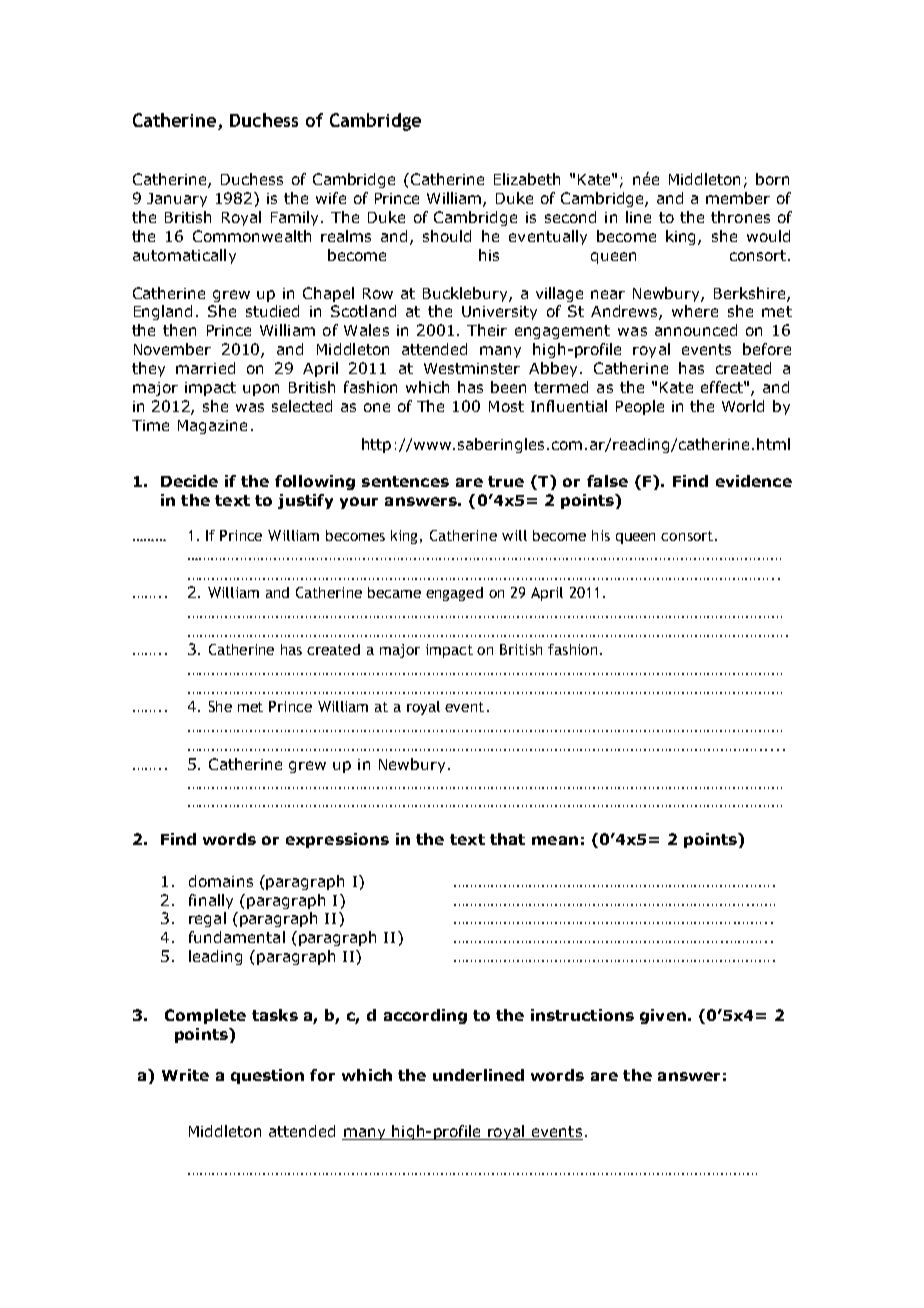 The width and height of the document is (924, 1308). What do you see at coordinates (454, 594) in the document?
I see `engaged` at bounding box center [454, 594].
